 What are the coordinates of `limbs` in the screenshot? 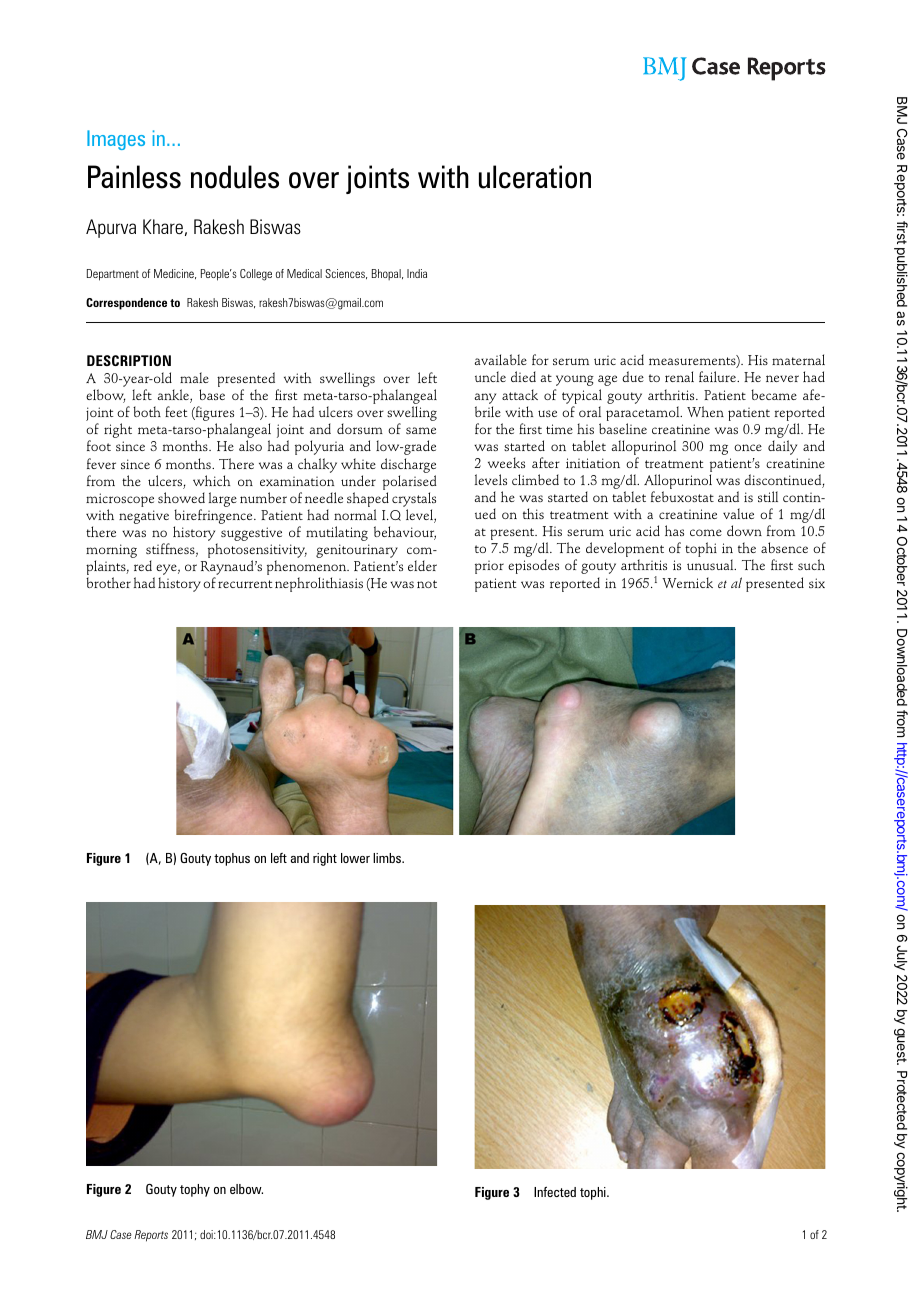 It's located at (388, 858).
